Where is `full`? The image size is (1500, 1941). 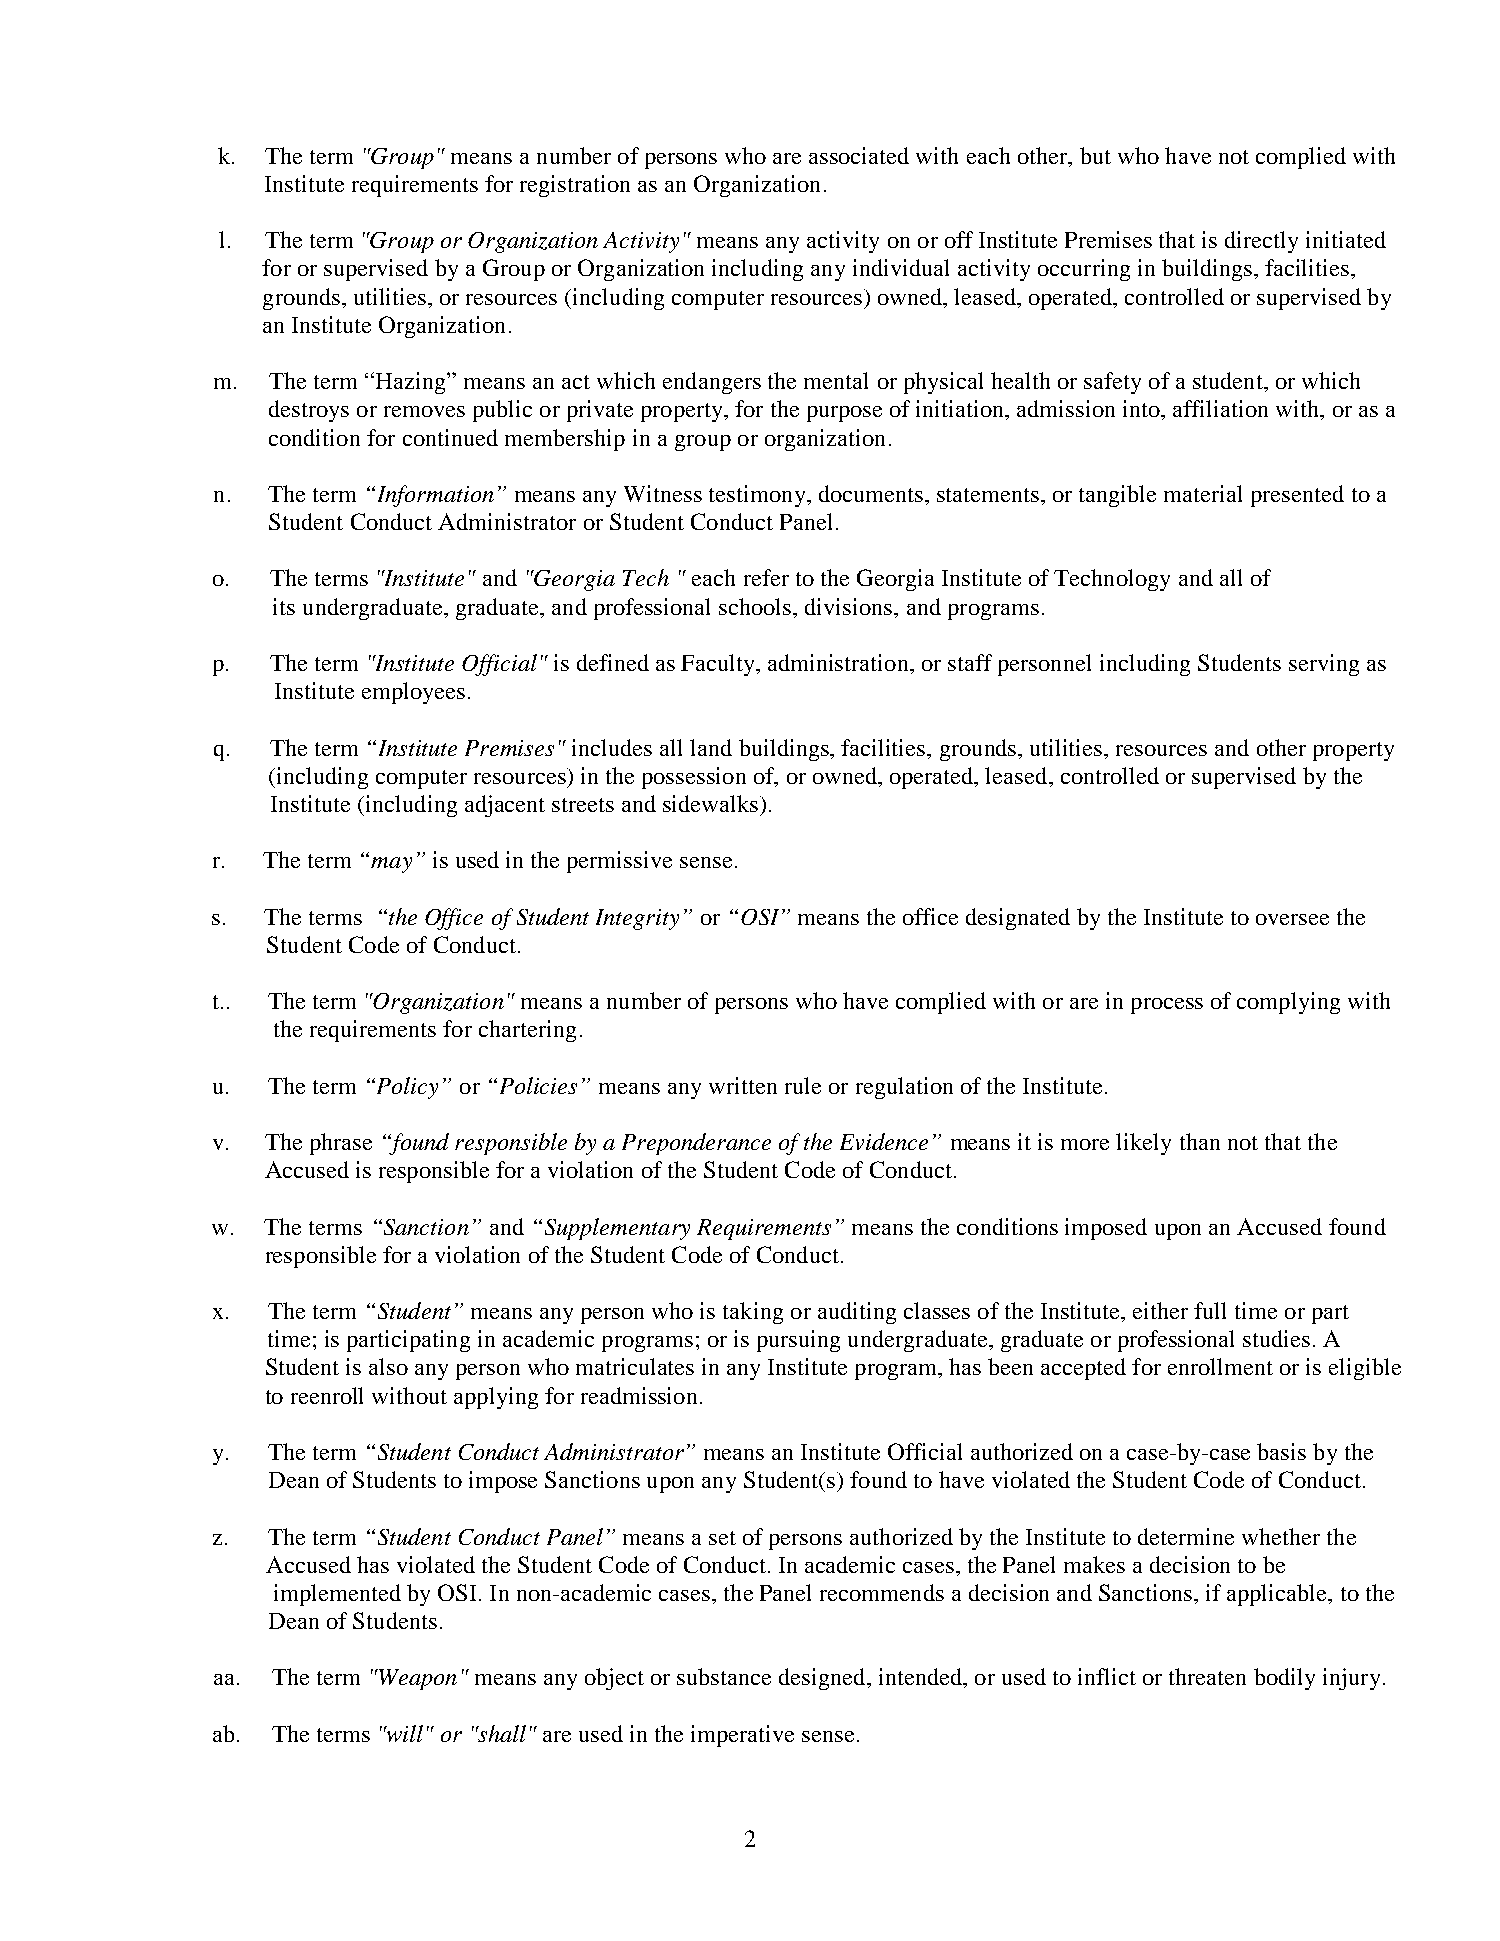
full is located at coordinates (1210, 1310).
